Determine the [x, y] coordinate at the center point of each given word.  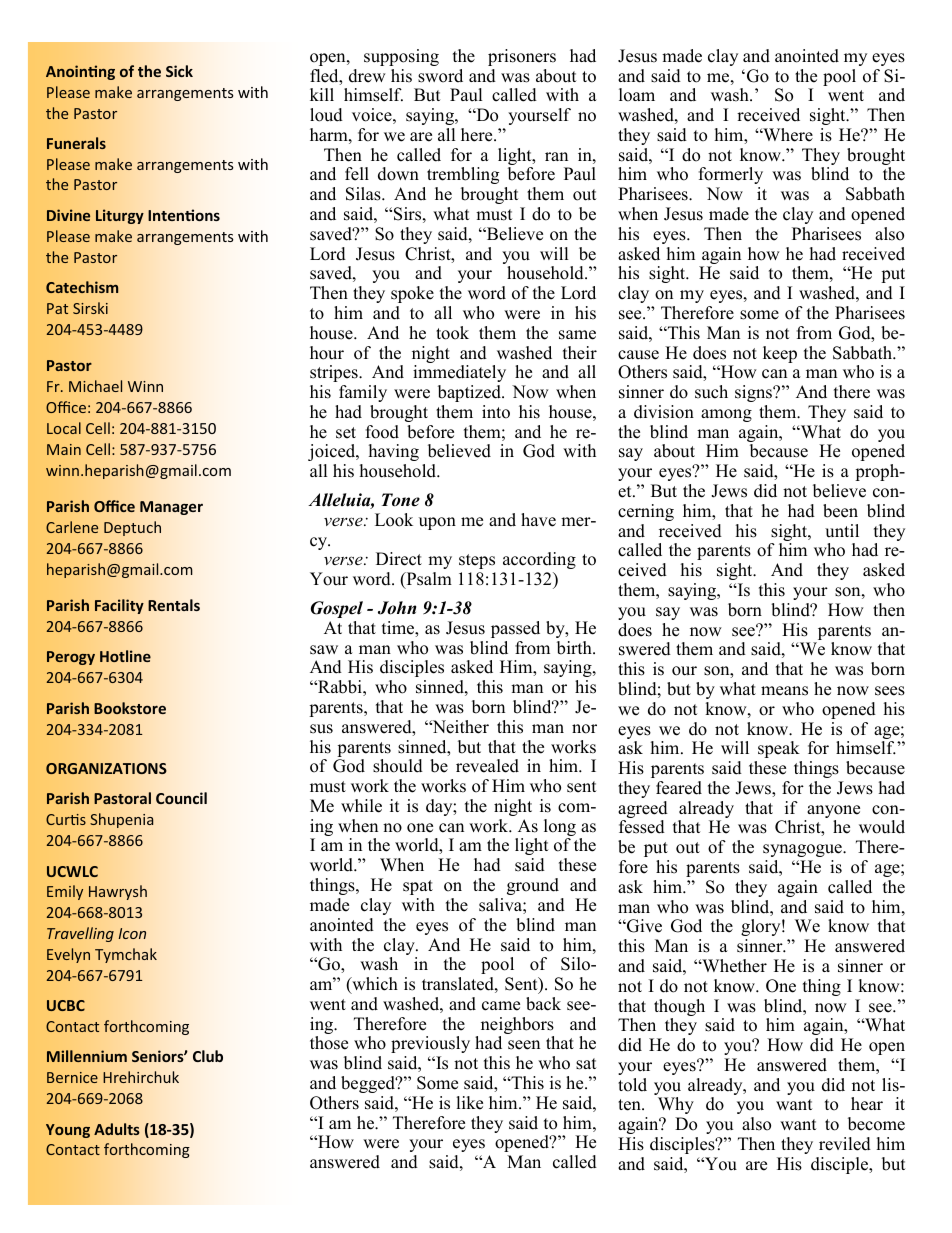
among [726, 415]
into [496, 412]
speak [779, 749]
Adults [117, 1129]
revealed [487, 766]
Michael [95, 386]
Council [181, 798]
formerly [731, 175]
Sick [179, 71]
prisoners [522, 57]
